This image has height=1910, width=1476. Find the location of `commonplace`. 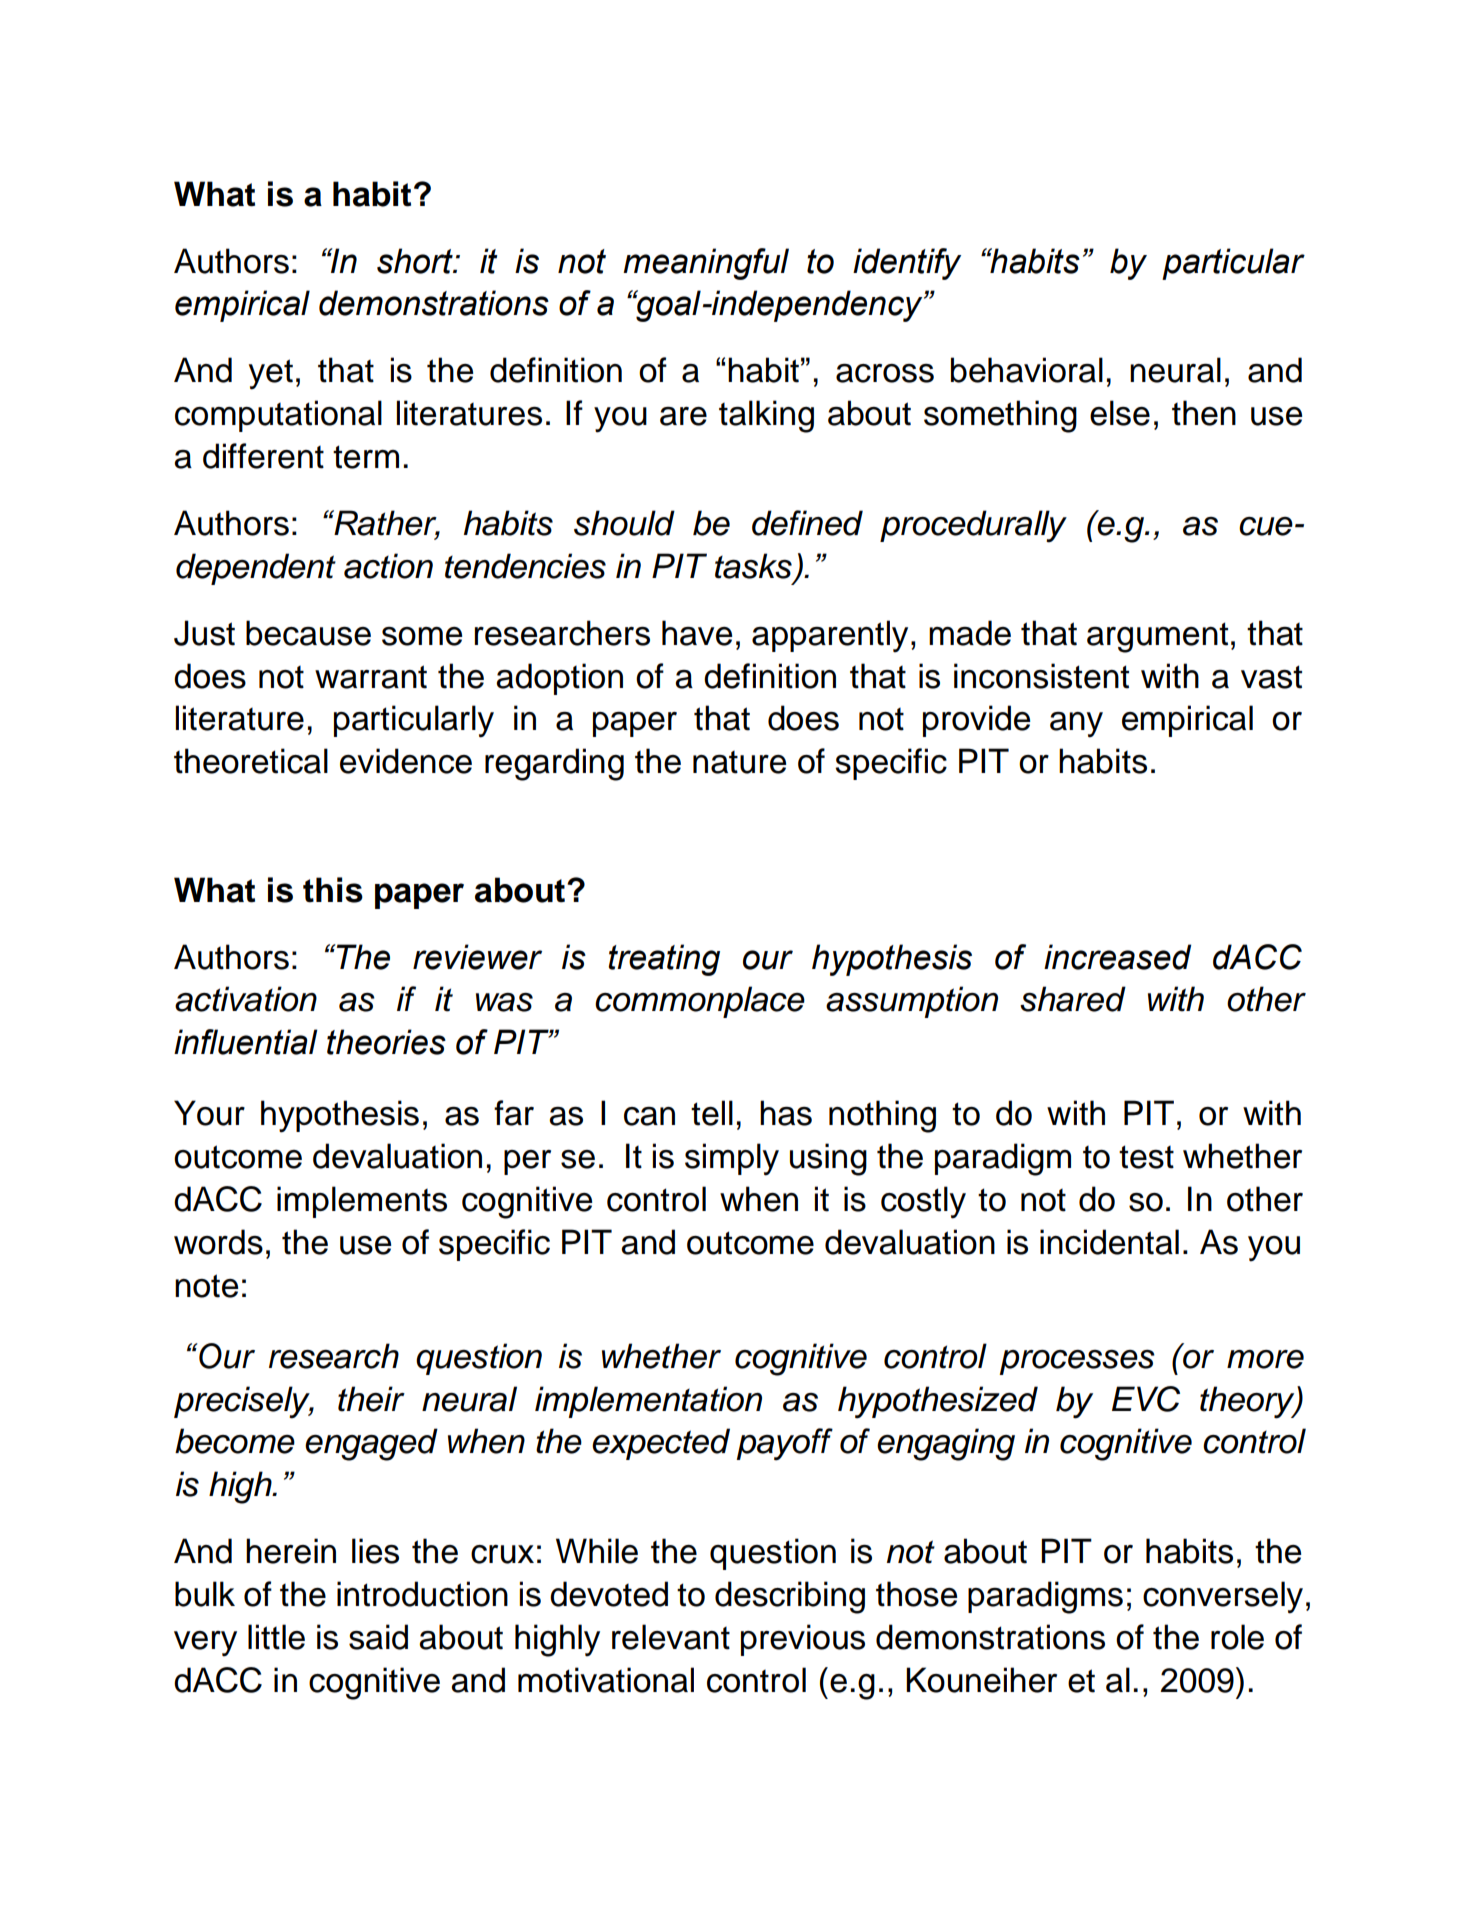

commonplace is located at coordinates (700, 1002).
